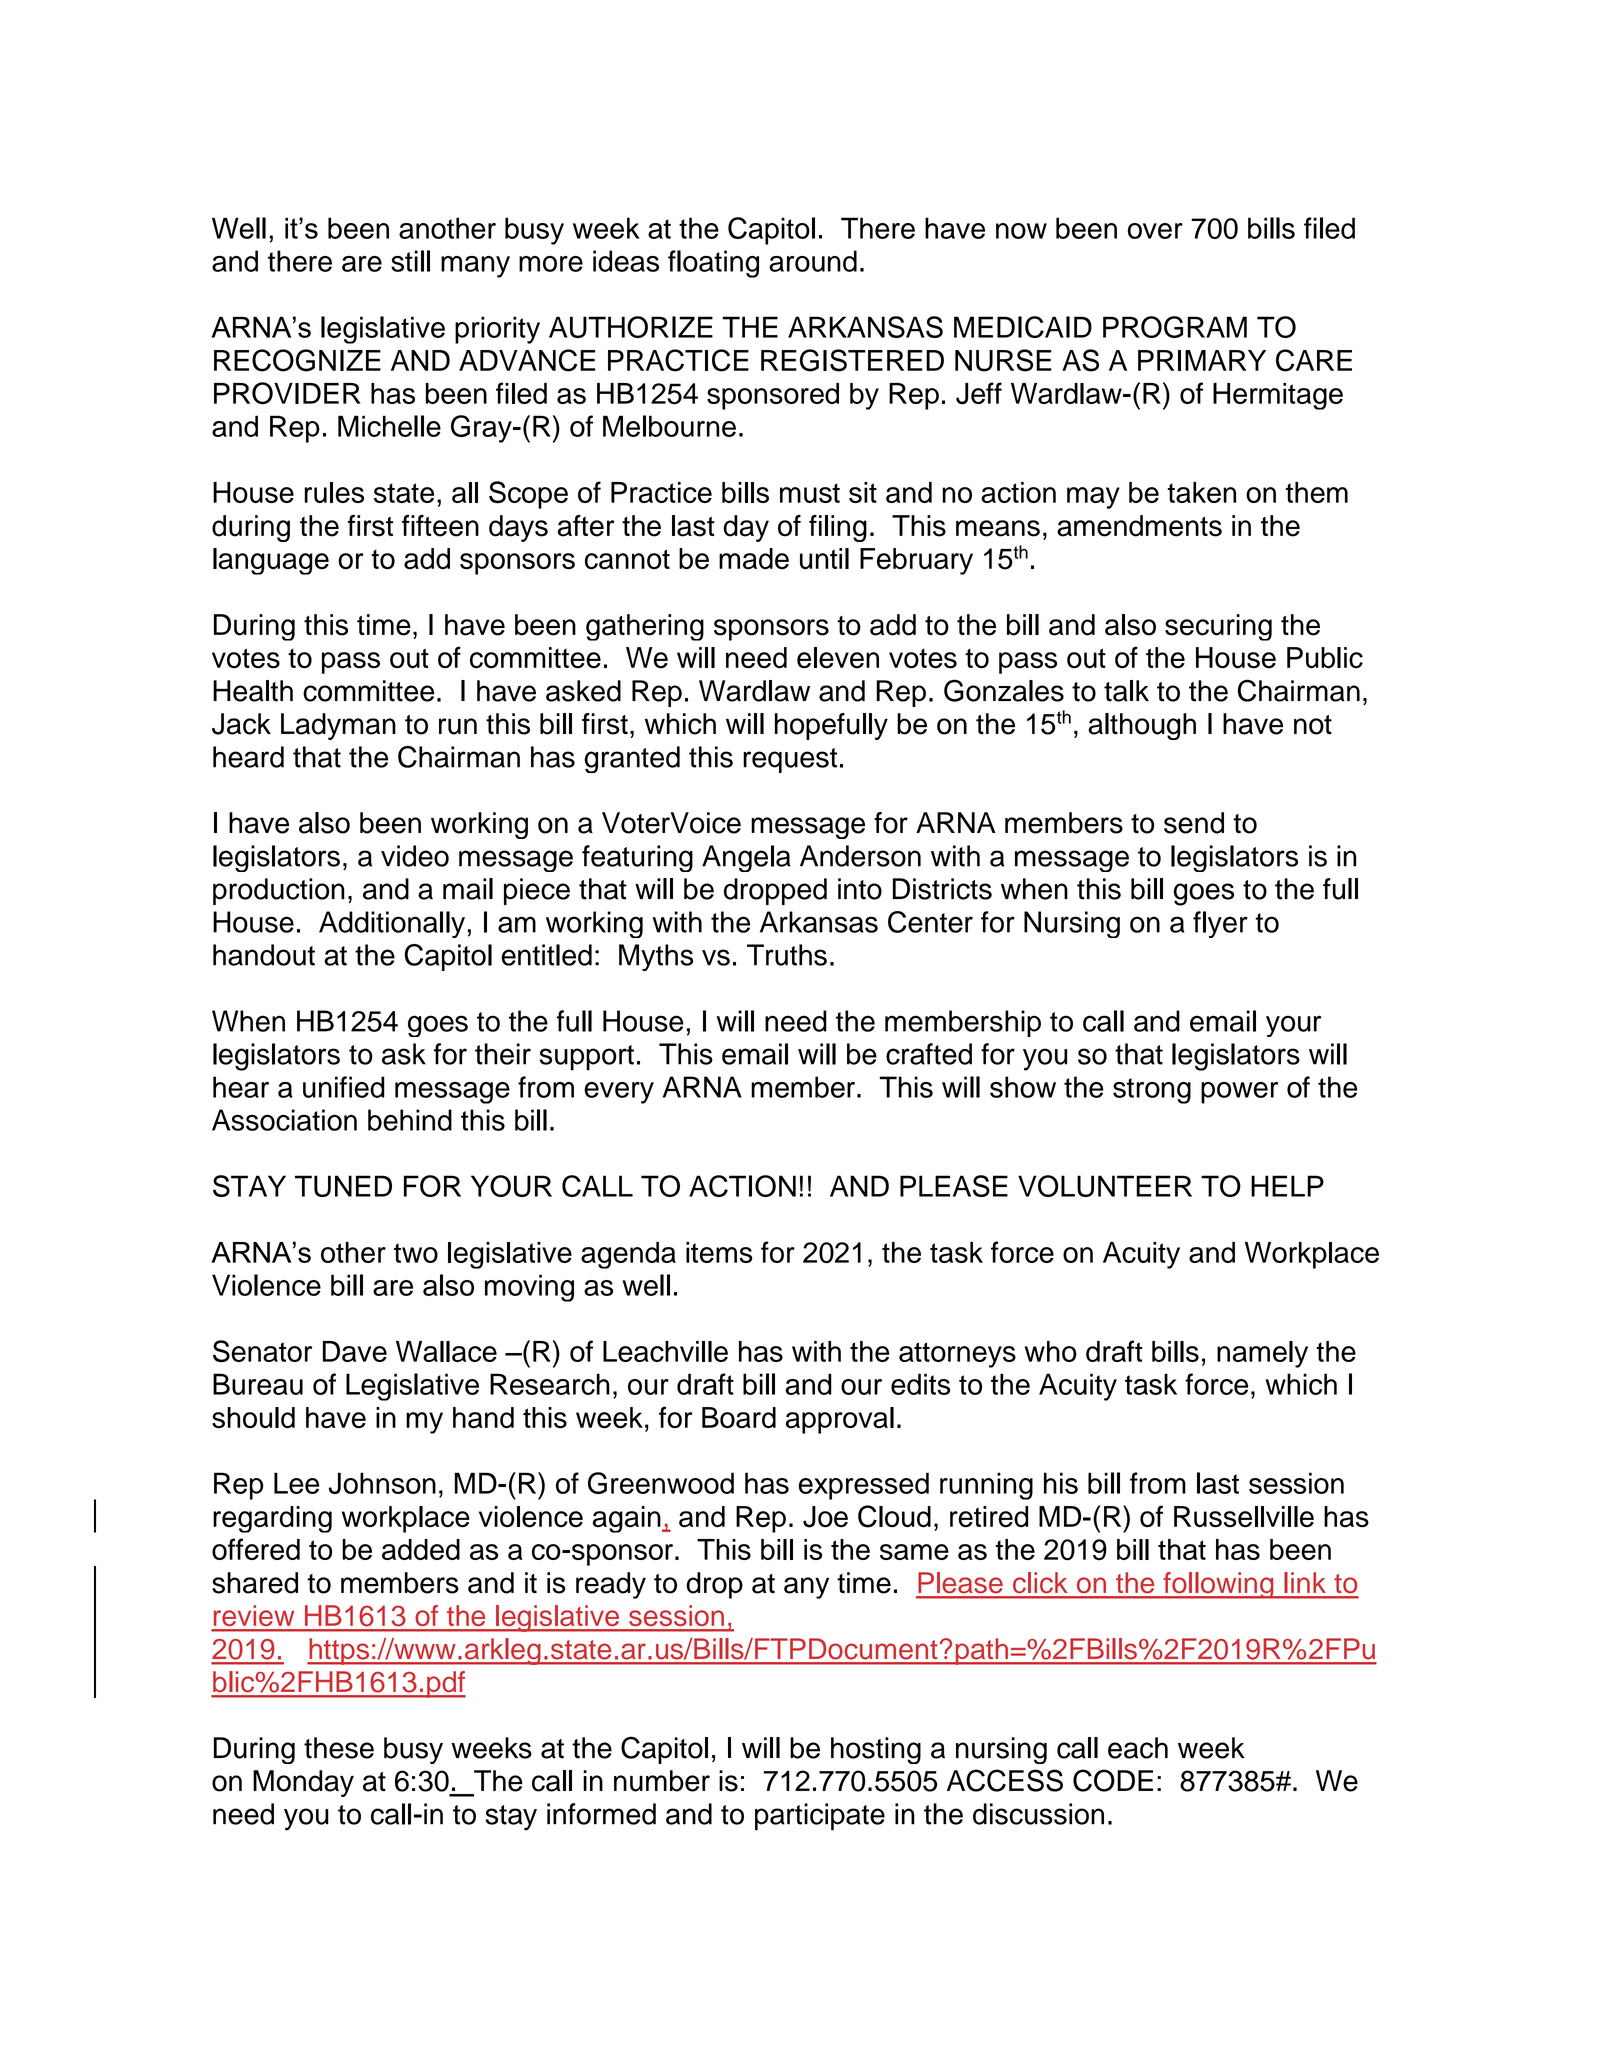 The height and width of the image is (2068, 1598). I want to click on namely, so click(1262, 1354).
